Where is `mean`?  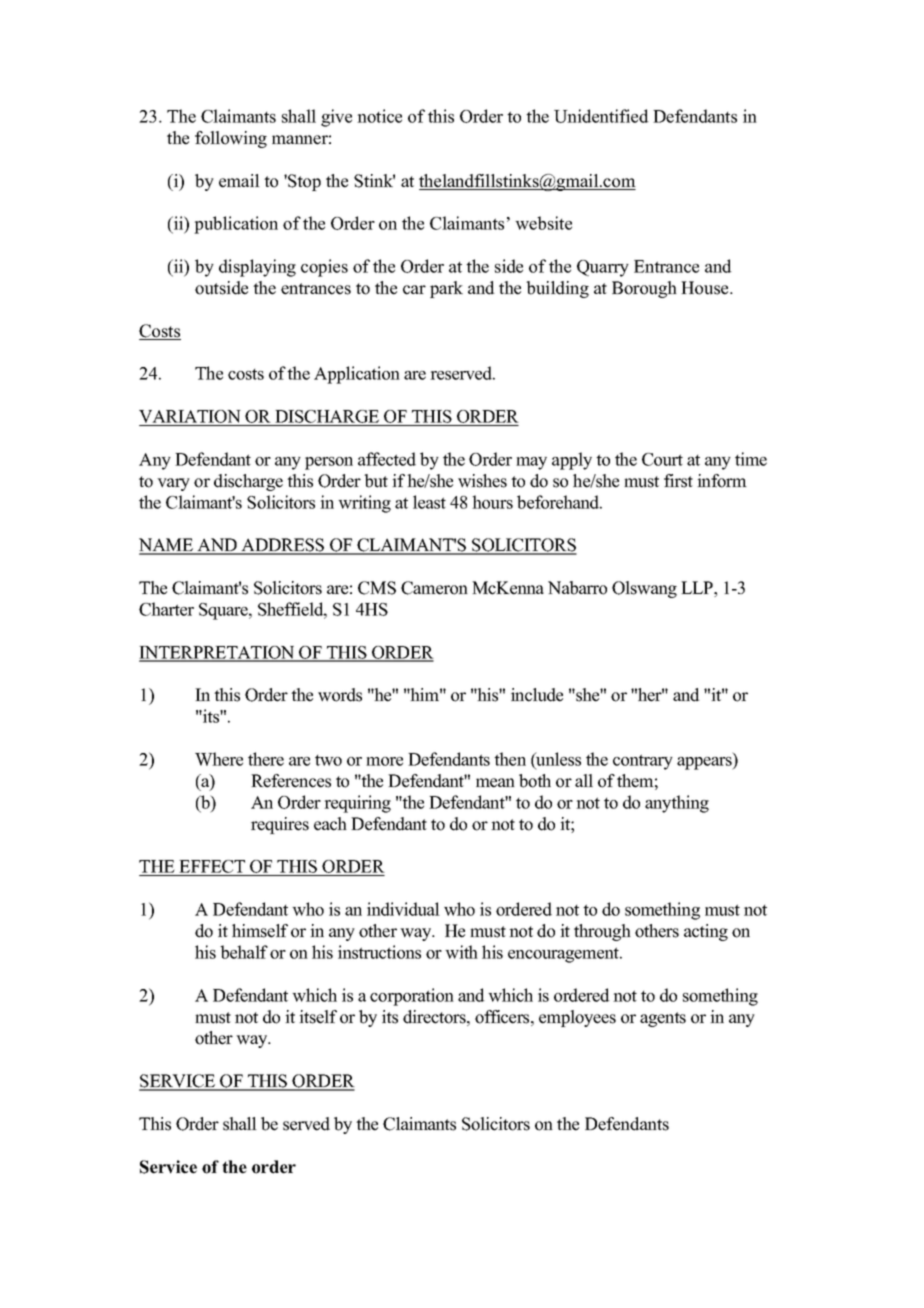 mean is located at coordinates (495, 783).
